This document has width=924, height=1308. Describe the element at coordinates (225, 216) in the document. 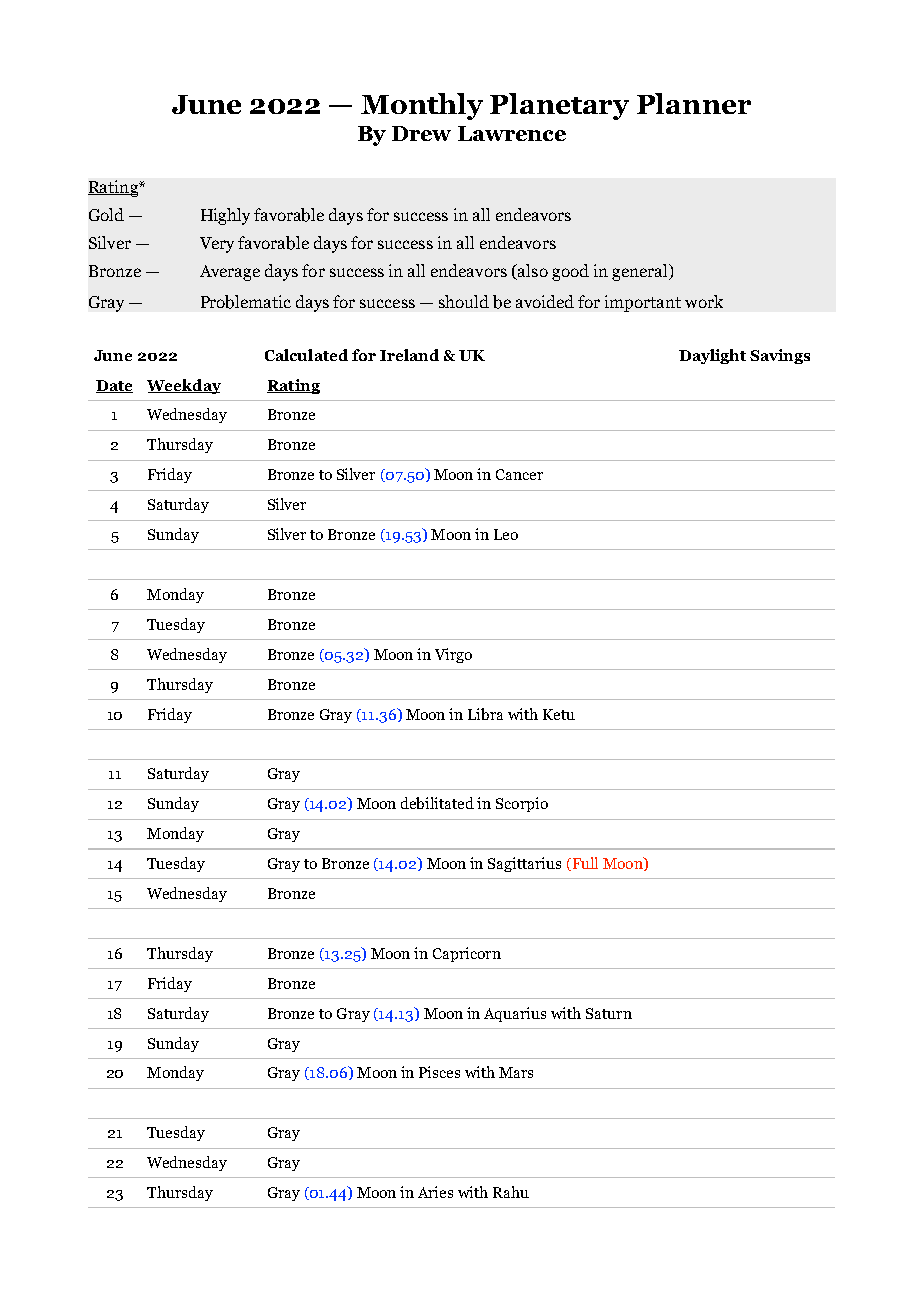

I see `Highly` at that location.
